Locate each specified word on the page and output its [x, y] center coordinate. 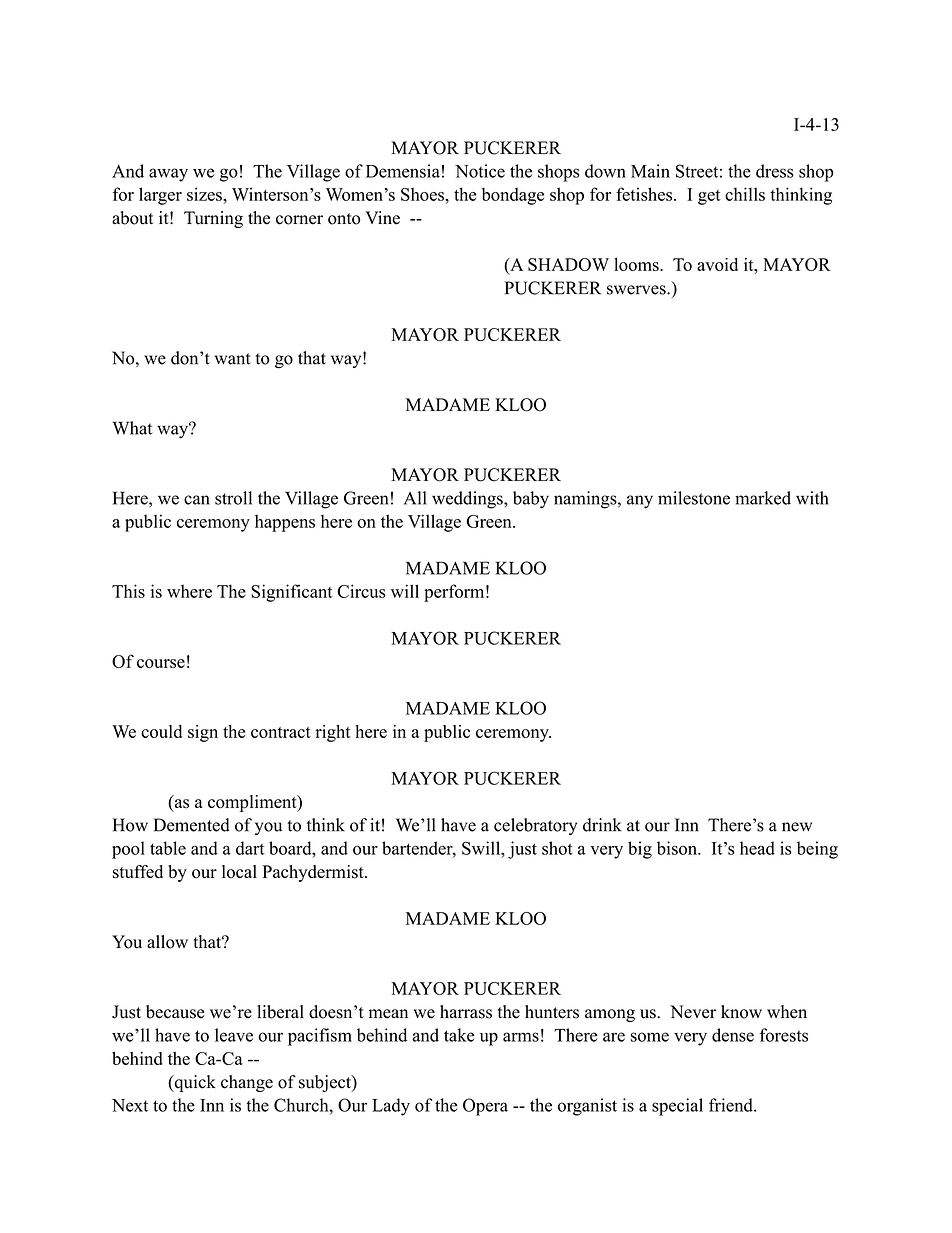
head [757, 848]
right [333, 733]
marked [763, 498]
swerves [637, 290]
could [161, 731]
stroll [233, 498]
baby [531, 500]
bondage [513, 196]
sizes [205, 194]
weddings [468, 500]
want [233, 359]
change [247, 1083]
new [797, 827]
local [239, 872]
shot [557, 848]
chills [745, 194]
